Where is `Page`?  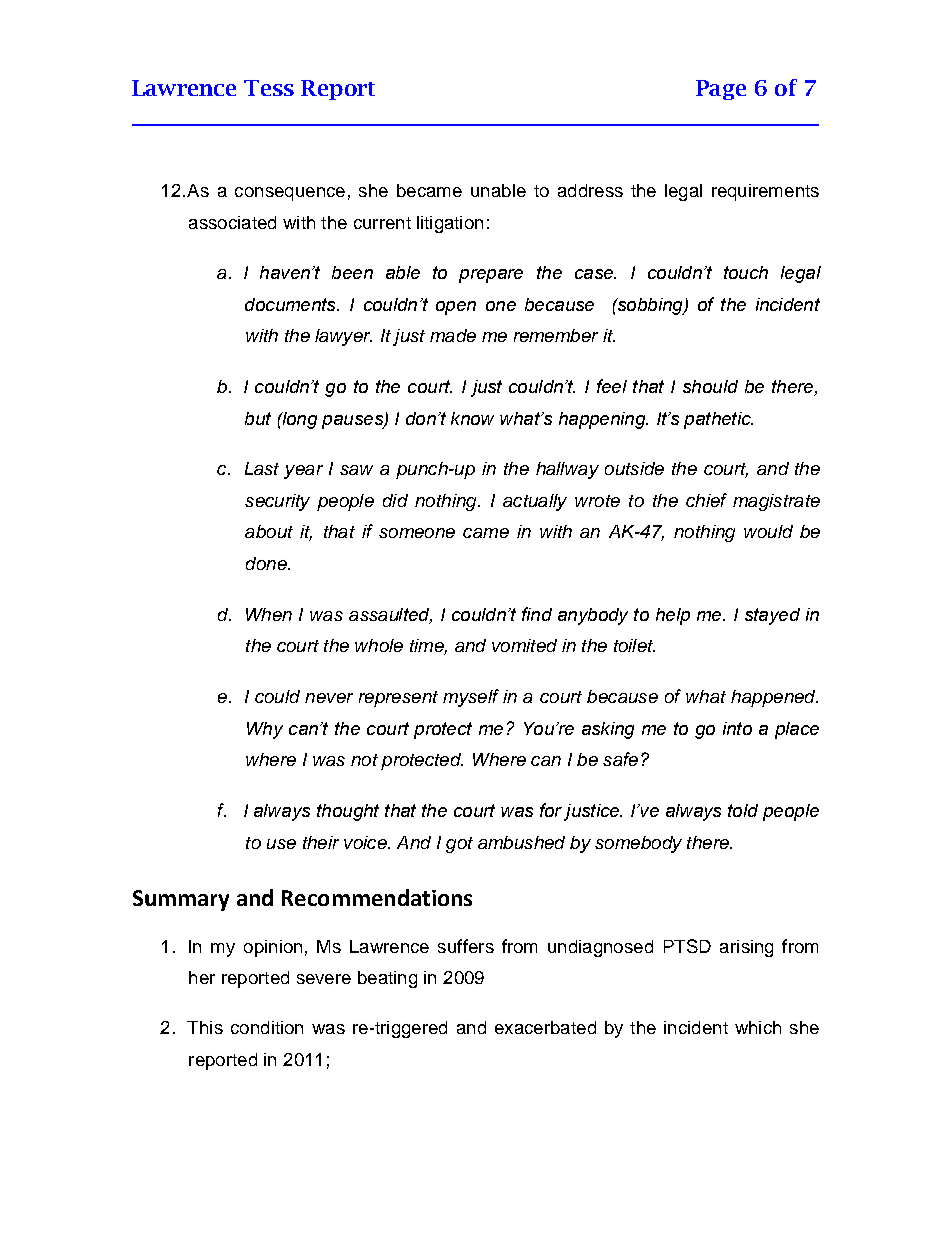 Page is located at coordinates (721, 90).
